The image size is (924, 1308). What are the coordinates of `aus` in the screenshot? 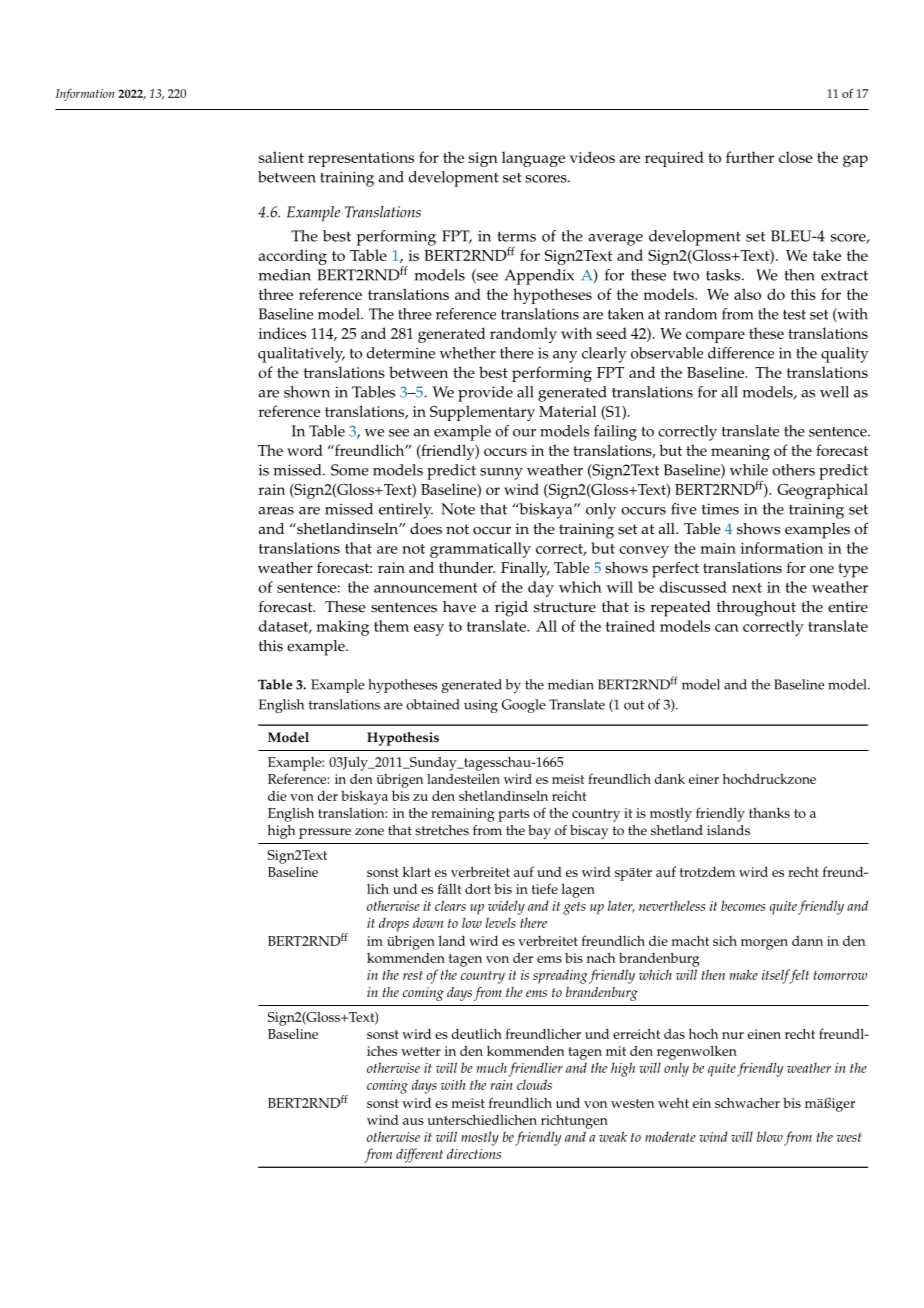 It's located at (413, 1121).
